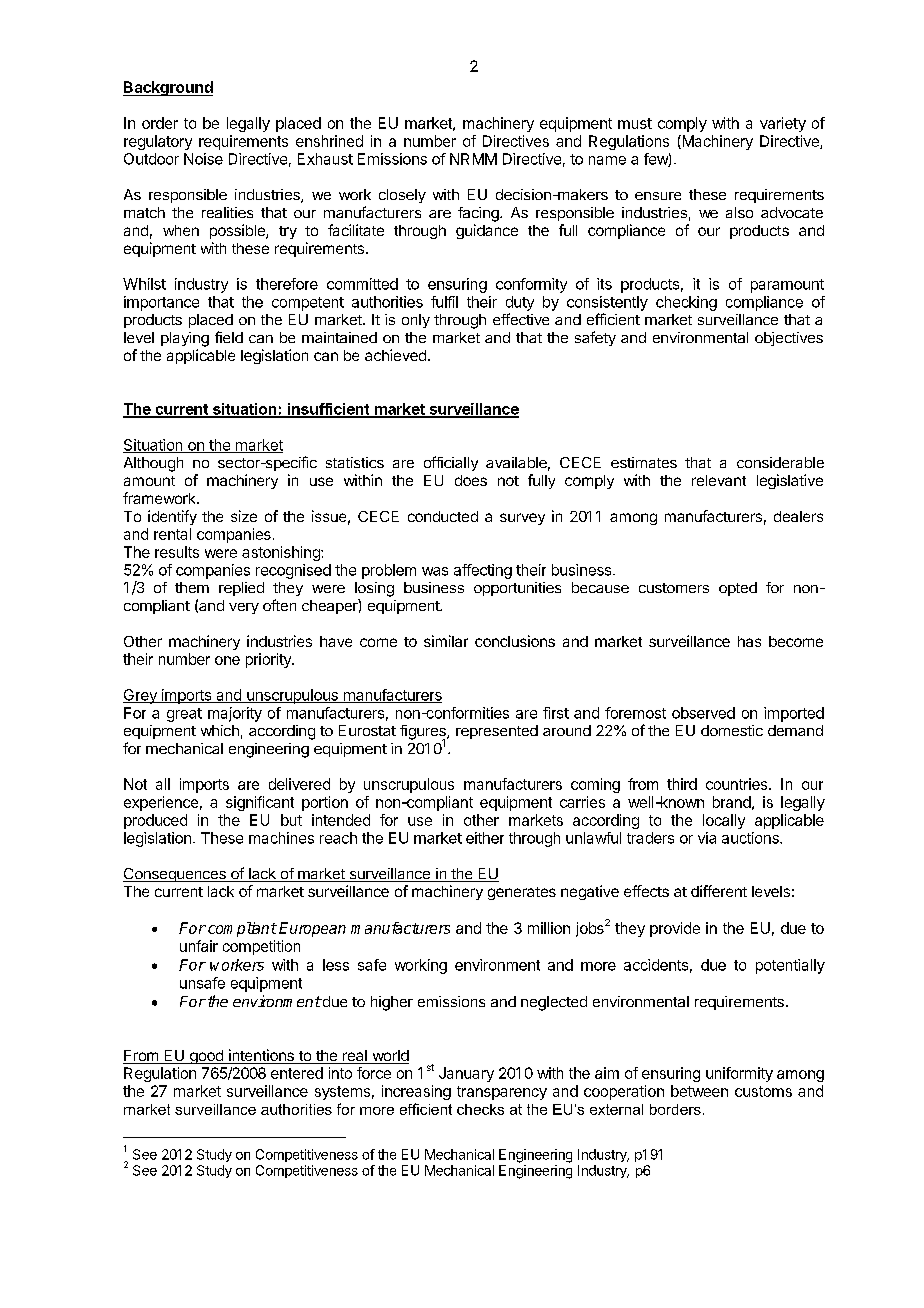 This document has height=1308, width=924. What do you see at coordinates (783, 124) in the document?
I see `variety` at bounding box center [783, 124].
